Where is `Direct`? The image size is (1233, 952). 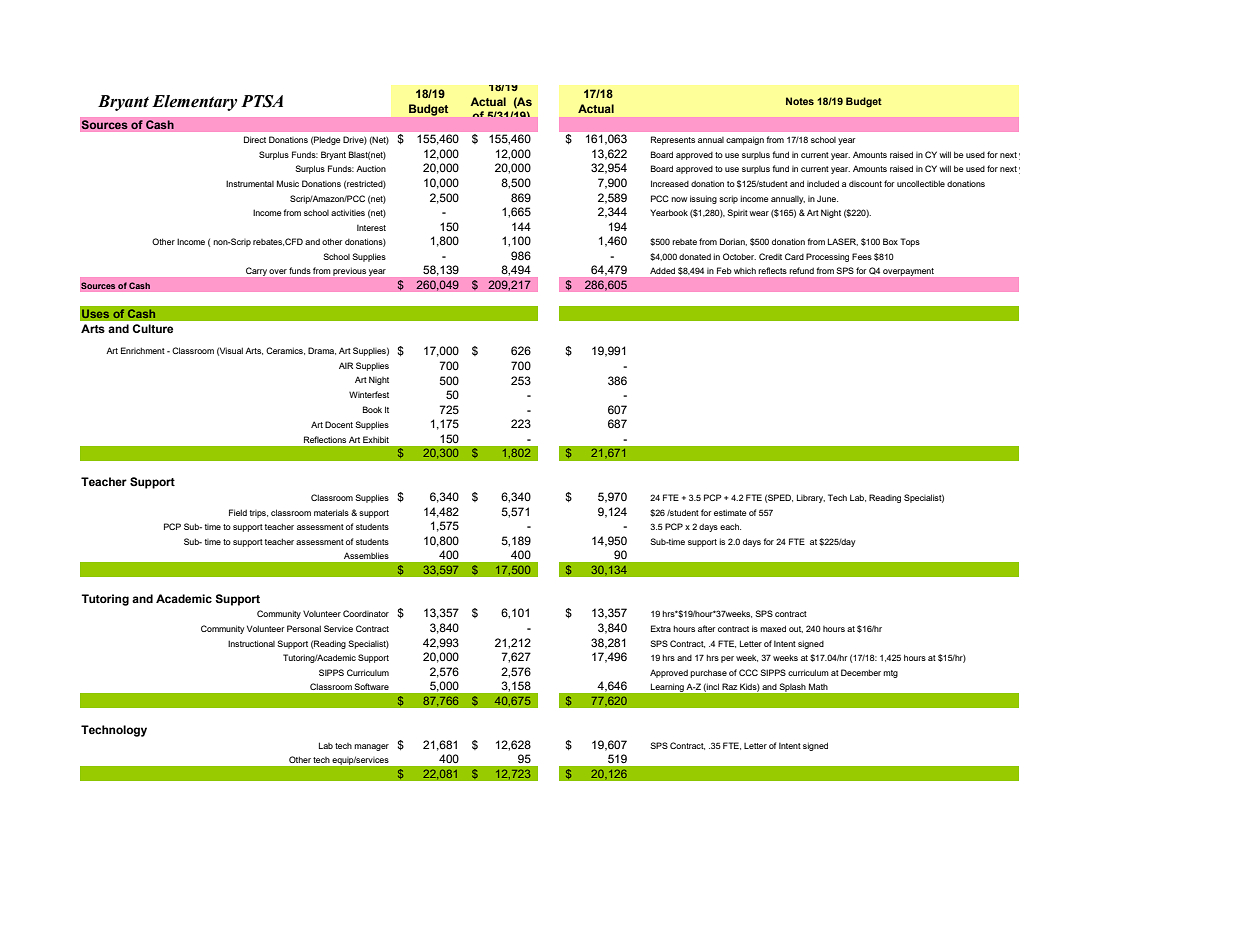
Direct is located at coordinates (255, 139).
